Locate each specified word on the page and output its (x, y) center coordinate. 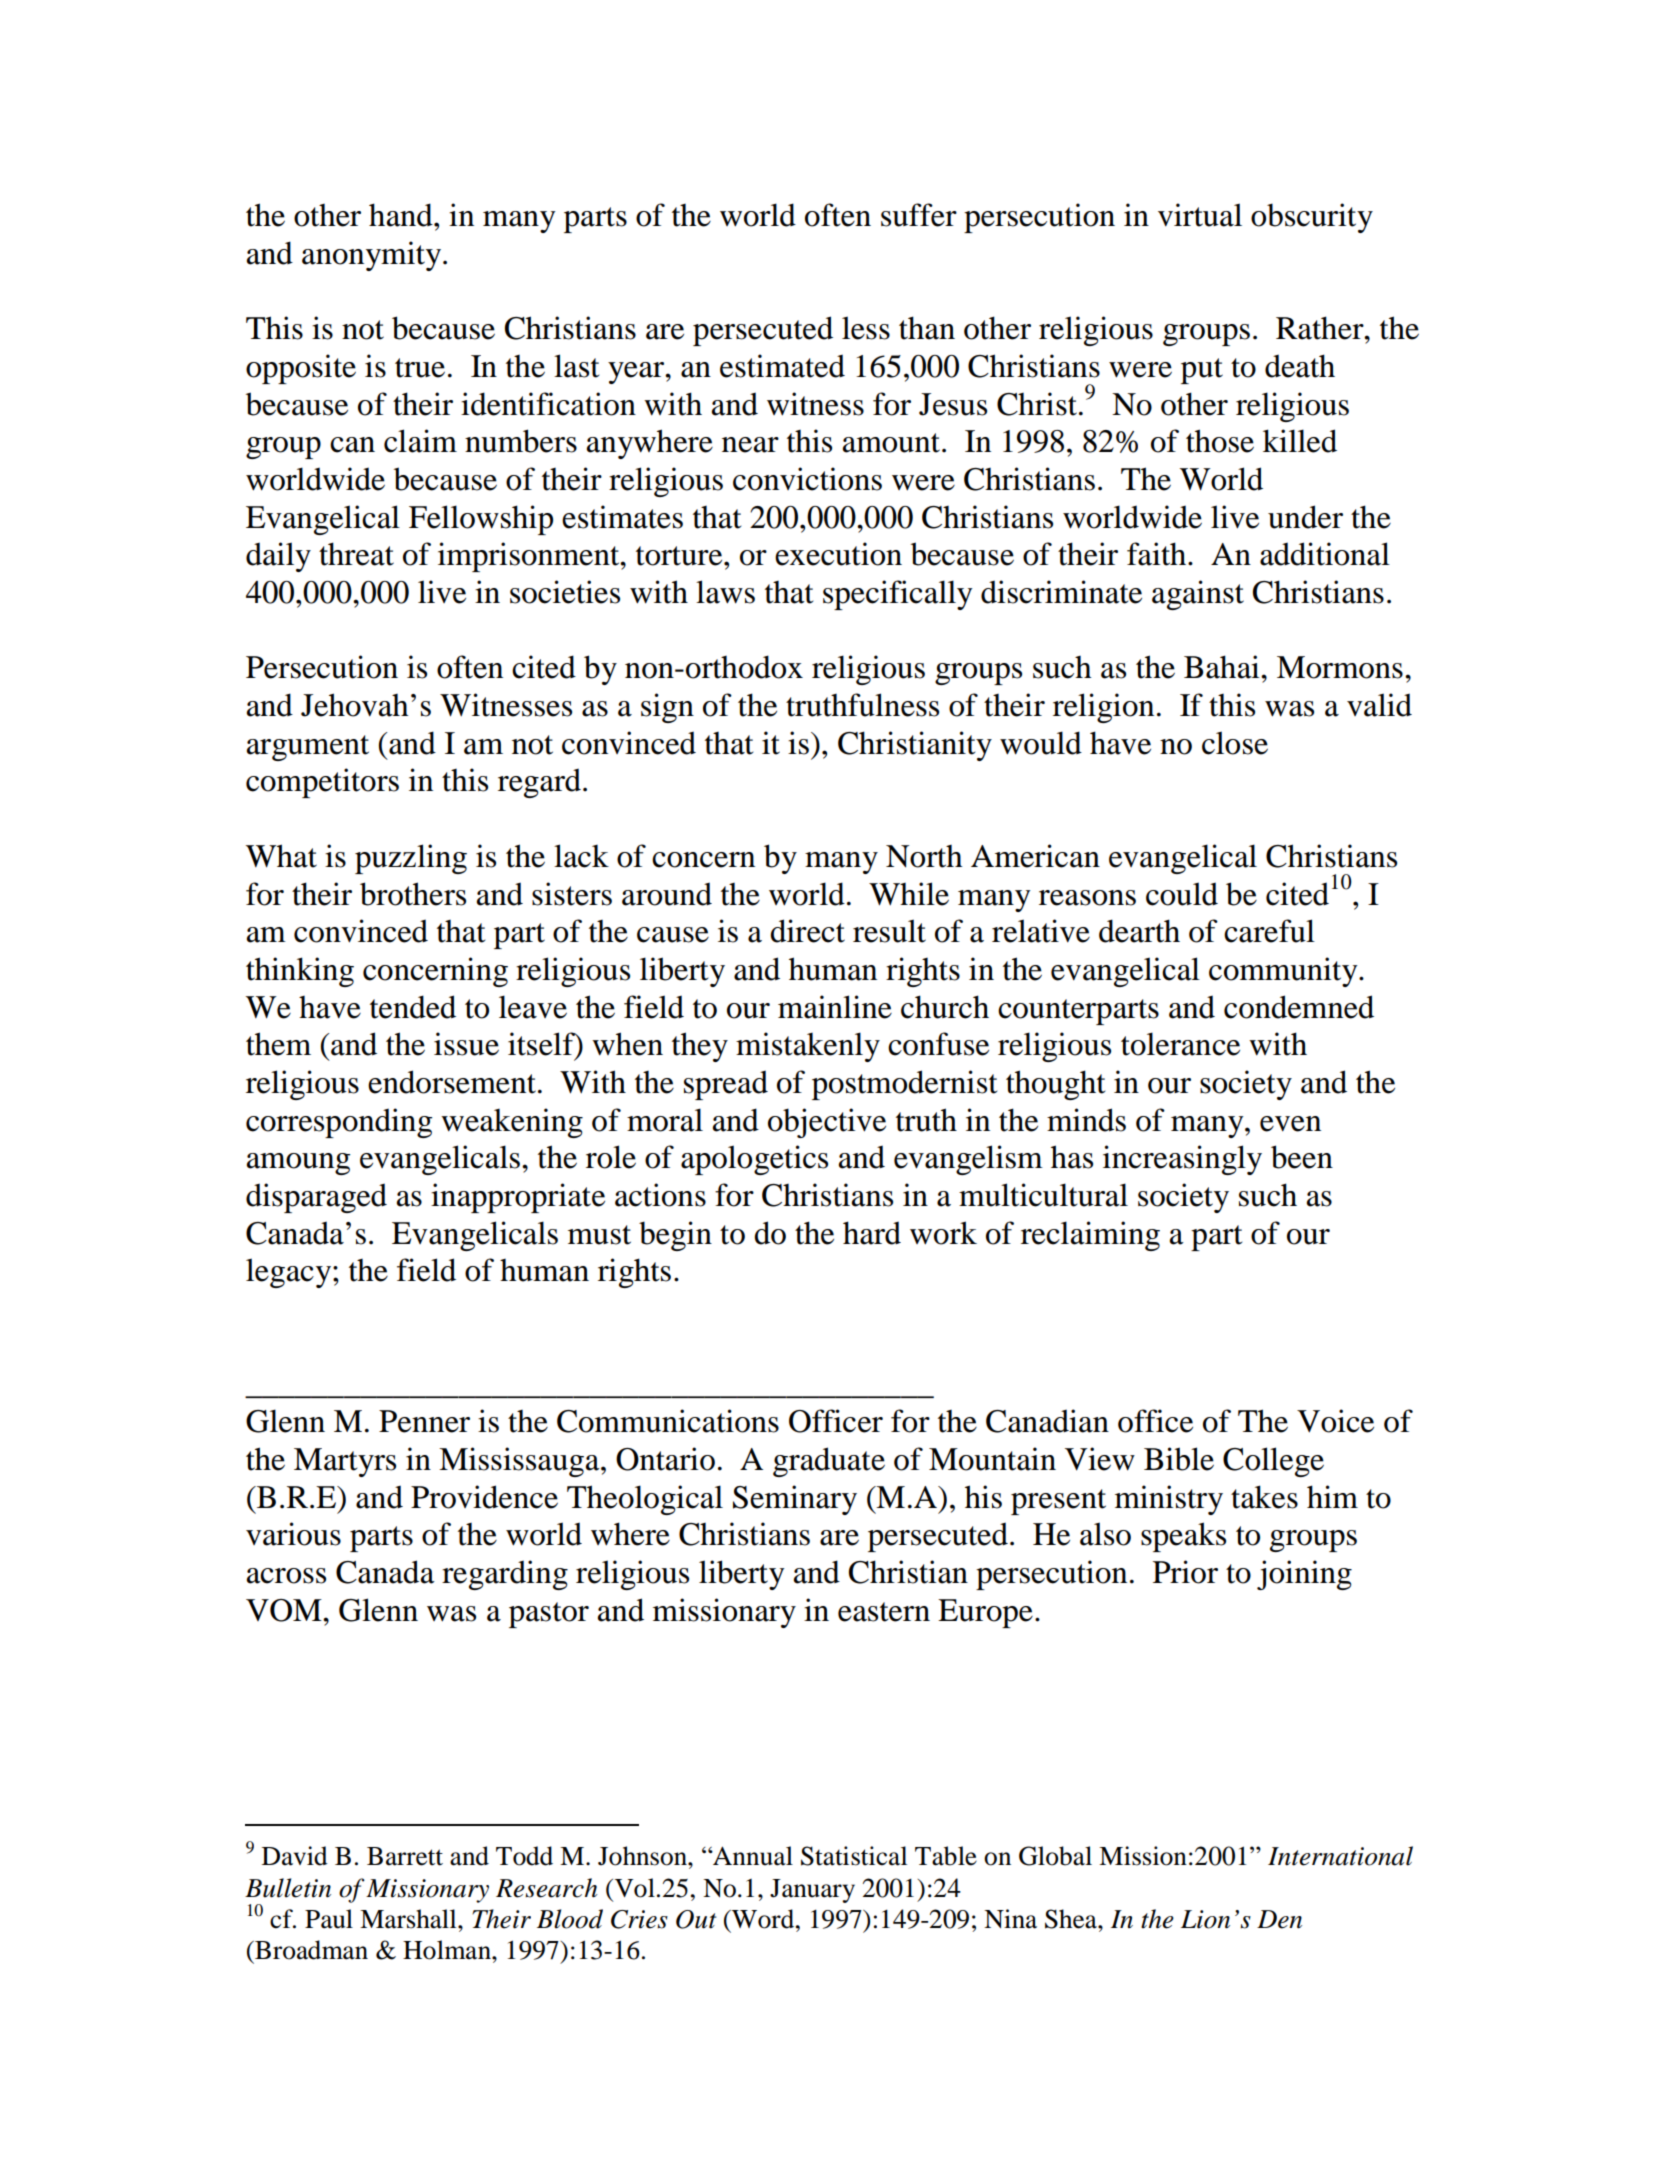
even (1290, 1124)
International (1340, 1856)
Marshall (409, 1919)
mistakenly (808, 1047)
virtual (1200, 215)
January (812, 1891)
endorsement (452, 1082)
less (866, 328)
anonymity (371, 256)
